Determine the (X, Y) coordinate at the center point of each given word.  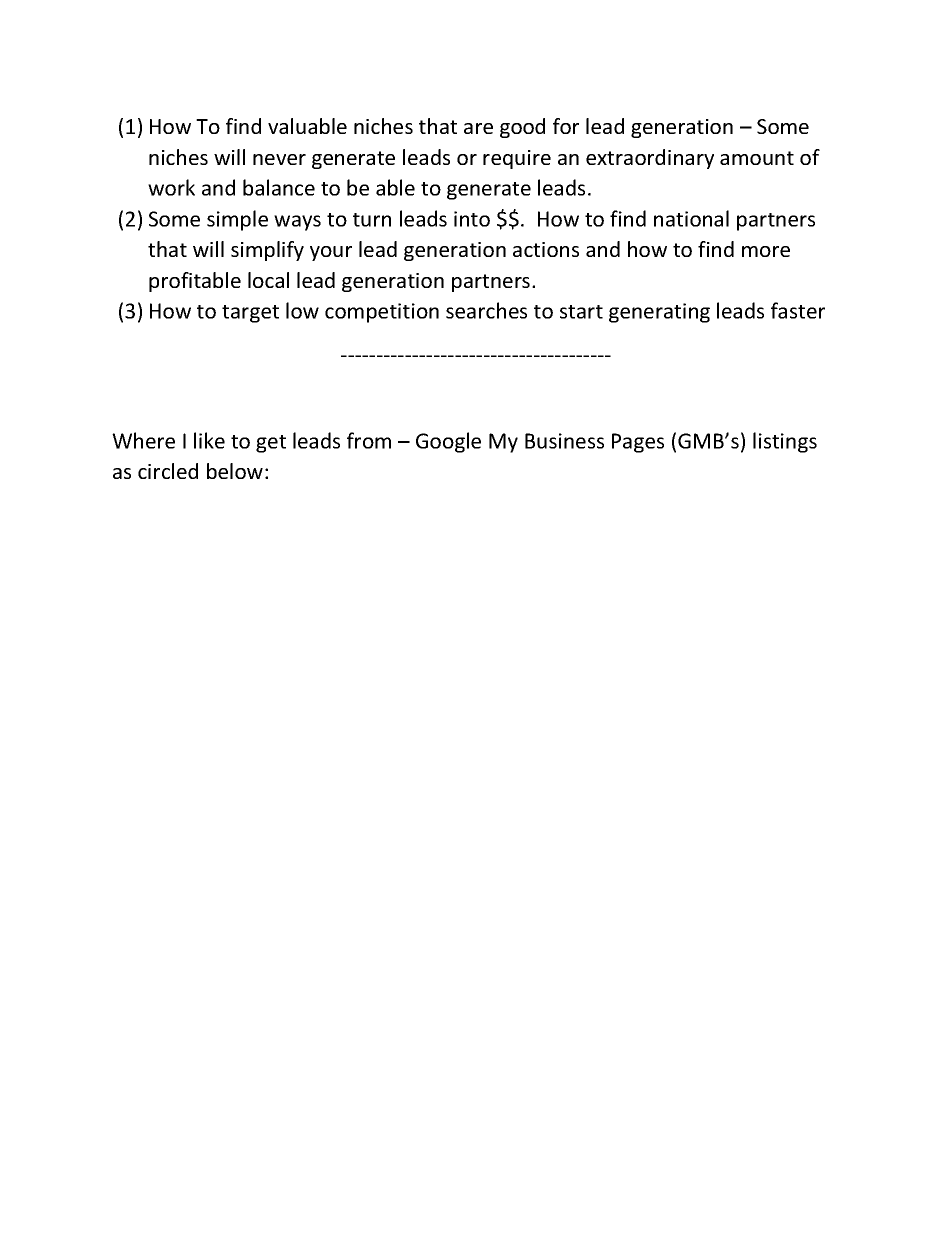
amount (757, 158)
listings (785, 442)
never (279, 159)
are (478, 128)
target (250, 314)
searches (486, 310)
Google (448, 442)
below (235, 471)
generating (659, 313)
